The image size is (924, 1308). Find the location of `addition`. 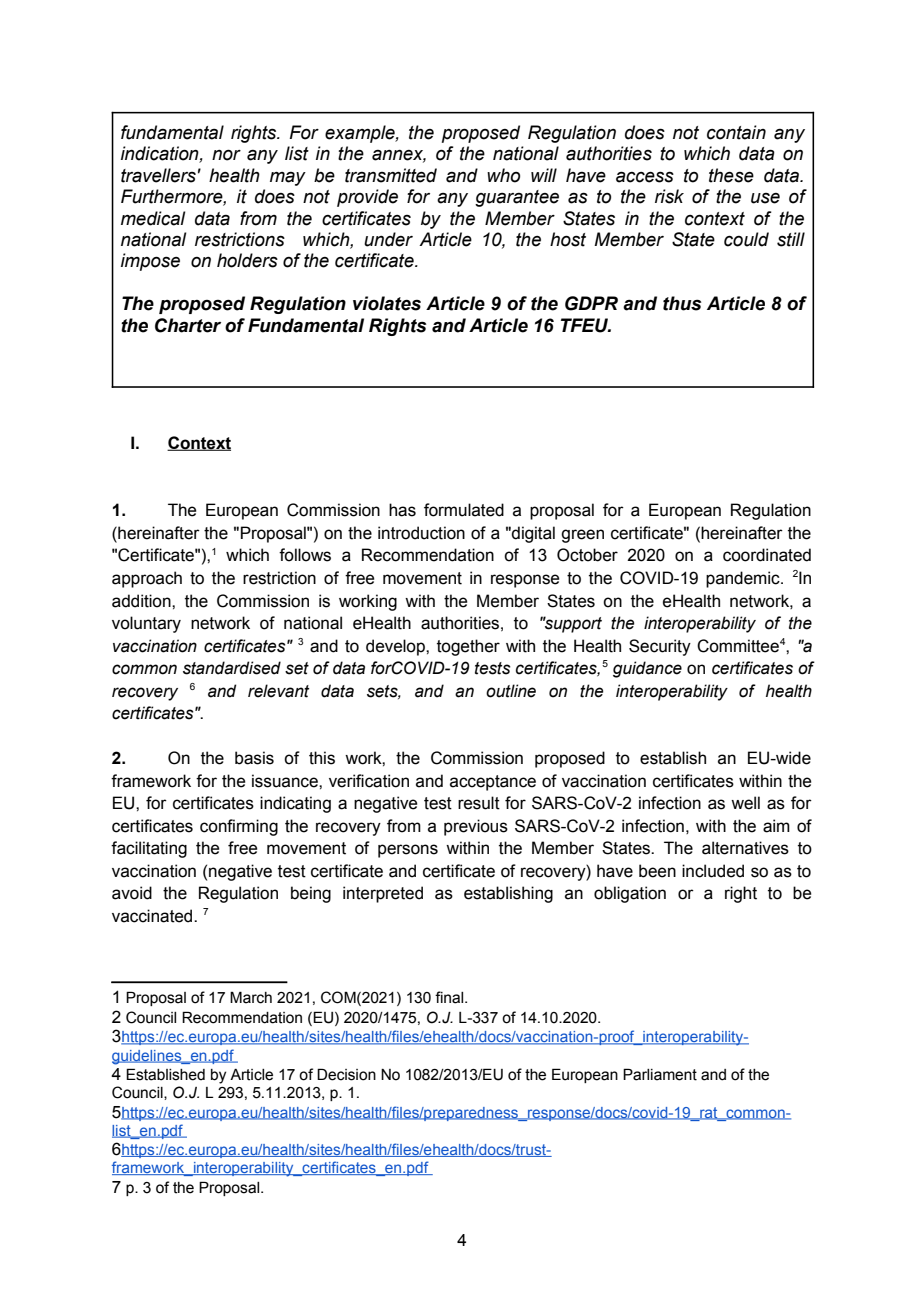

addition is located at coordinates (142, 601).
